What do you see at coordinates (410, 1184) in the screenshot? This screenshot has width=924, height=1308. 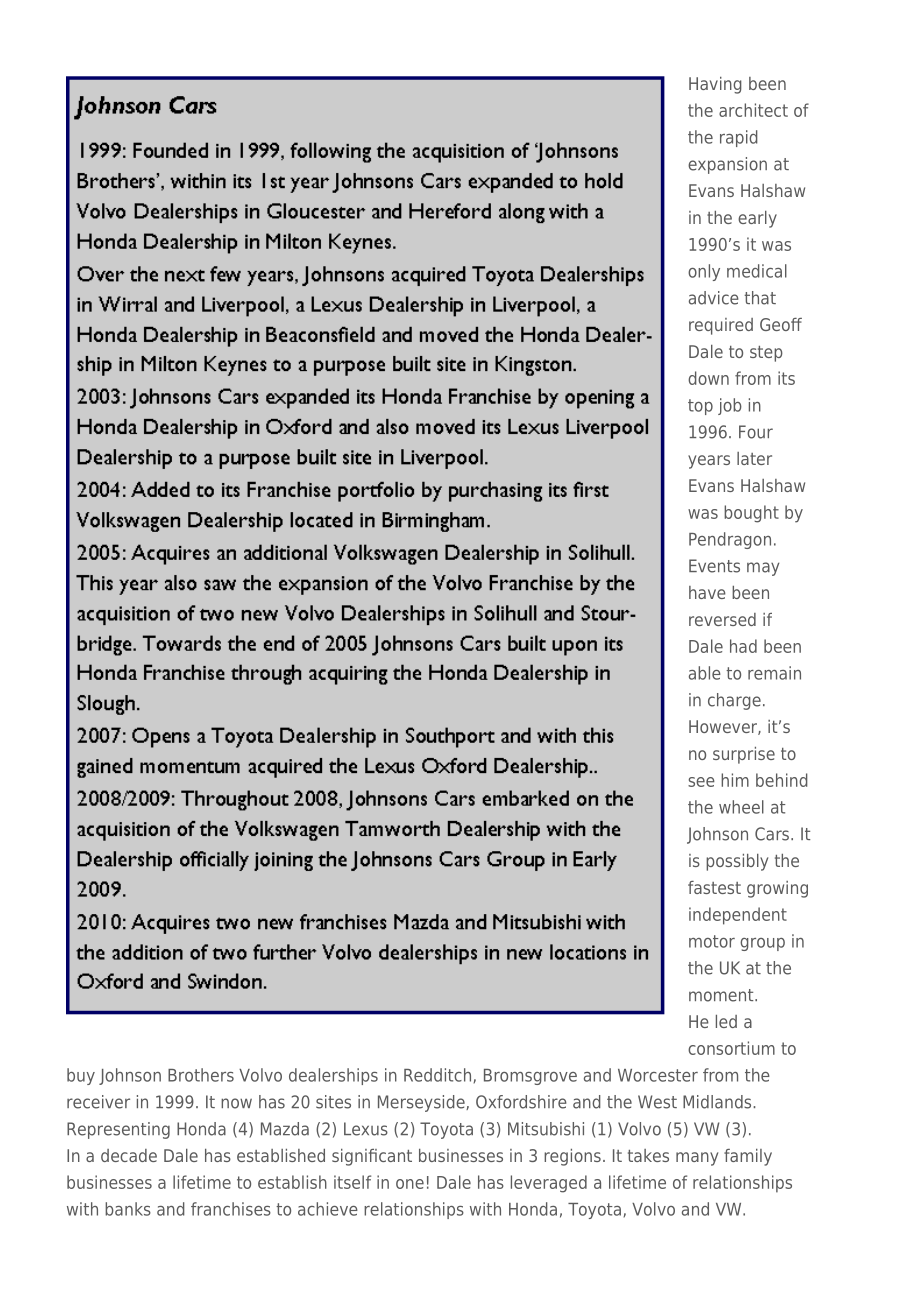 I see `one` at bounding box center [410, 1184].
